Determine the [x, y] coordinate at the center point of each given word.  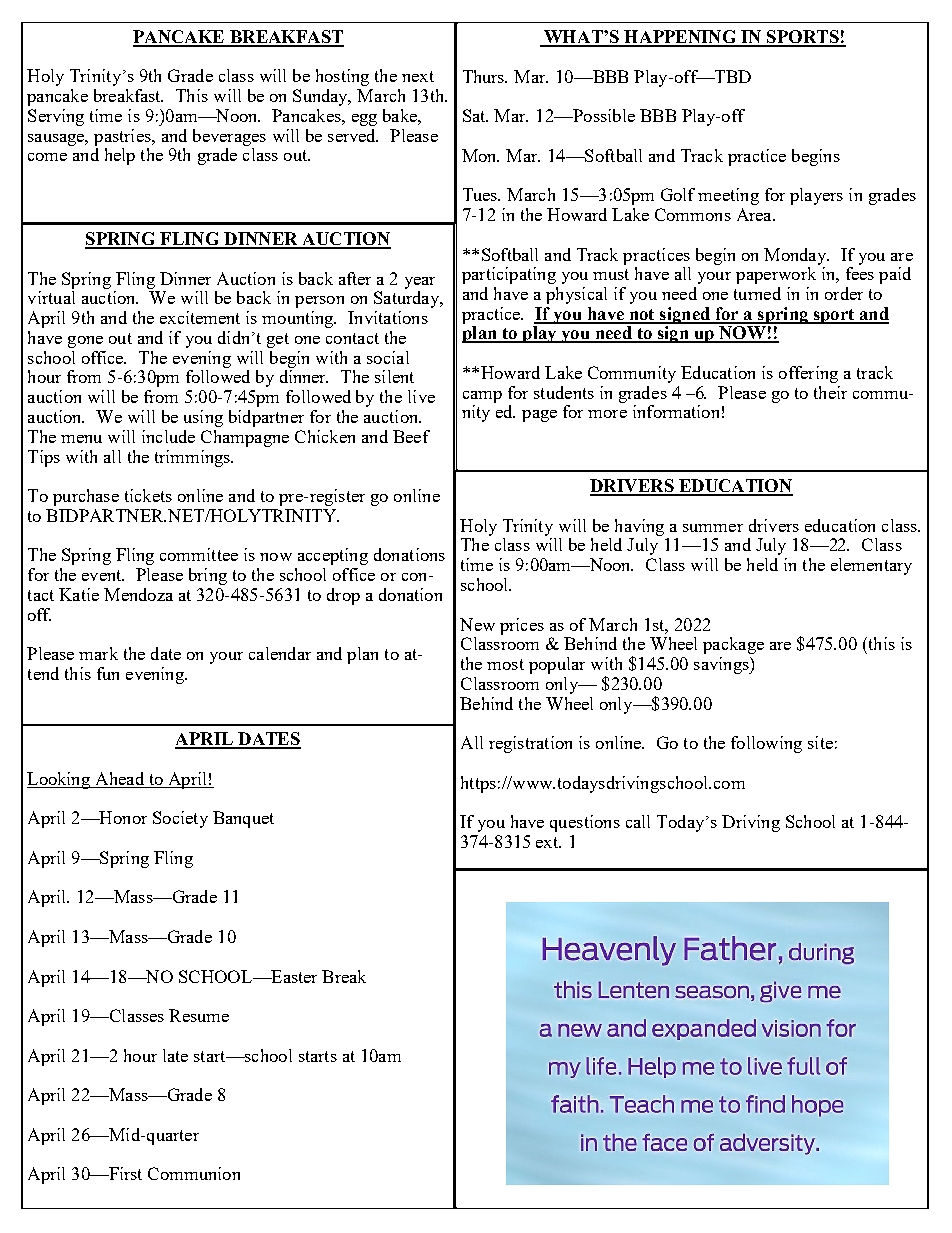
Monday [796, 256]
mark [98, 653]
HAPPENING [681, 38]
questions [585, 823]
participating [509, 275]
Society [180, 819]
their [830, 392]
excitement [200, 317]
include [168, 436]
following [766, 744]
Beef [411, 436]
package [733, 645]
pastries [123, 137]
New [477, 624]
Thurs [485, 76]
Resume [199, 1015]
